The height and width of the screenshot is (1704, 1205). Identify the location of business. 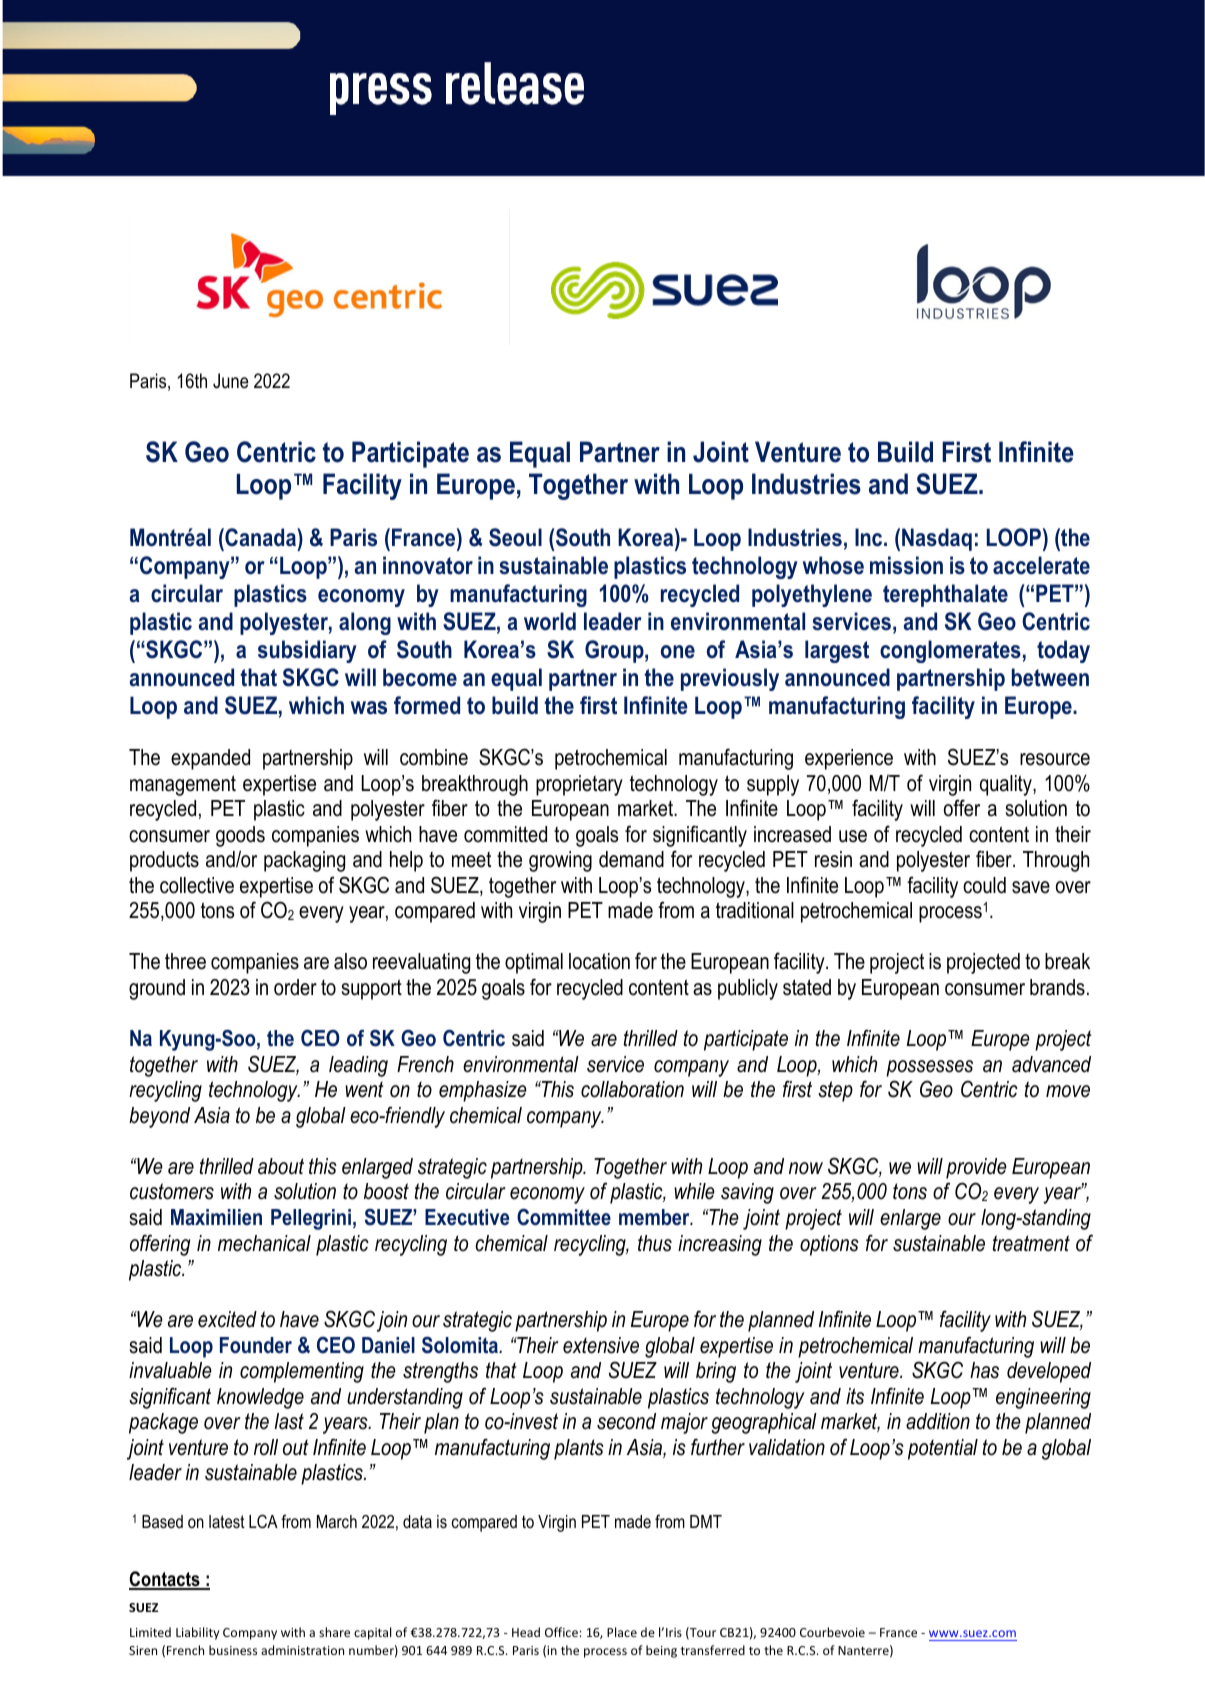
(233, 1650).
